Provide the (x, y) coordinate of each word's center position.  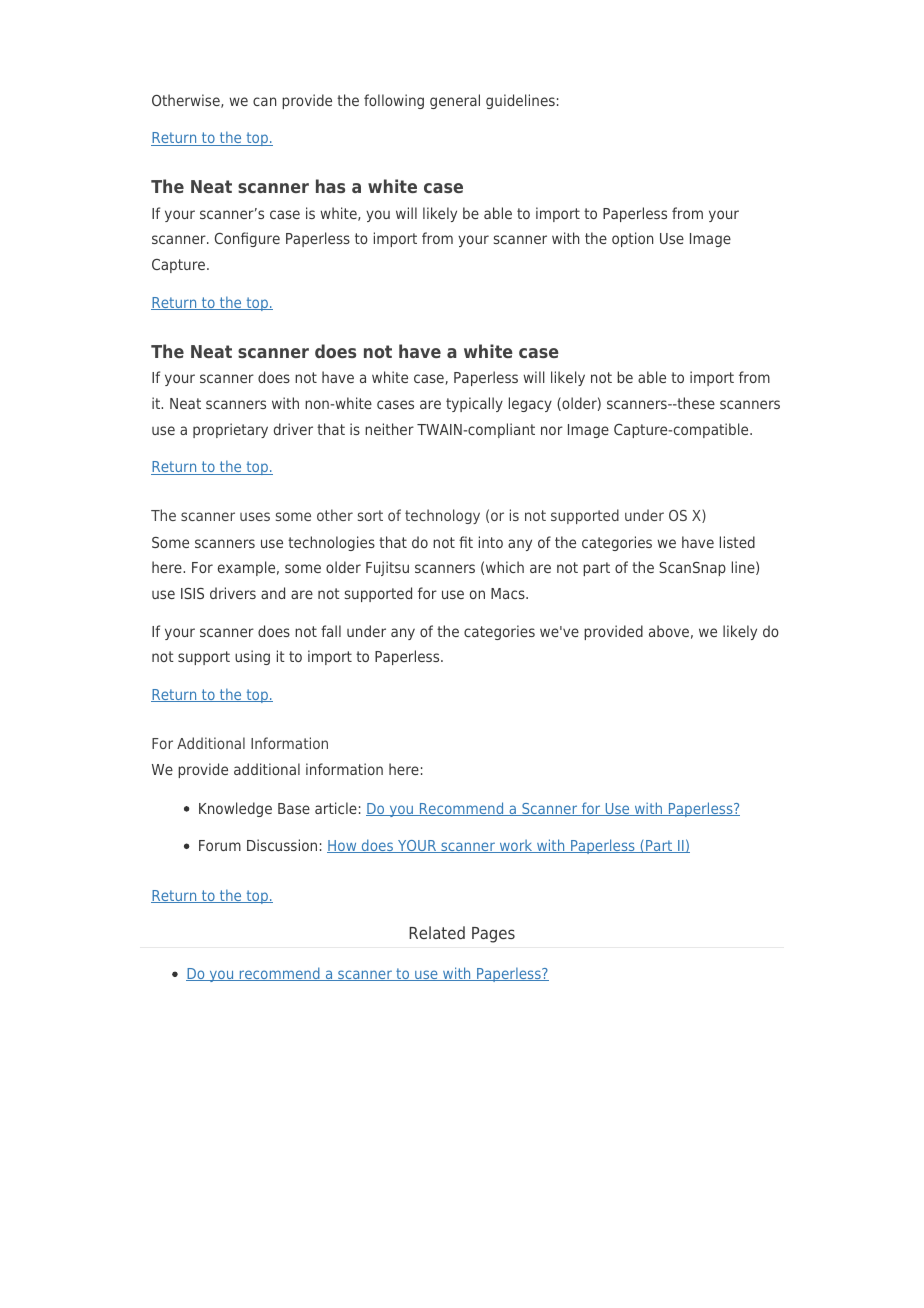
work (516, 846)
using (252, 657)
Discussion (282, 845)
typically (474, 404)
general (455, 101)
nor (552, 430)
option (632, 239)
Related (437, 932)
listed (737, 542)
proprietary (230, 430)
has (330, 186)
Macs (509, 593)
